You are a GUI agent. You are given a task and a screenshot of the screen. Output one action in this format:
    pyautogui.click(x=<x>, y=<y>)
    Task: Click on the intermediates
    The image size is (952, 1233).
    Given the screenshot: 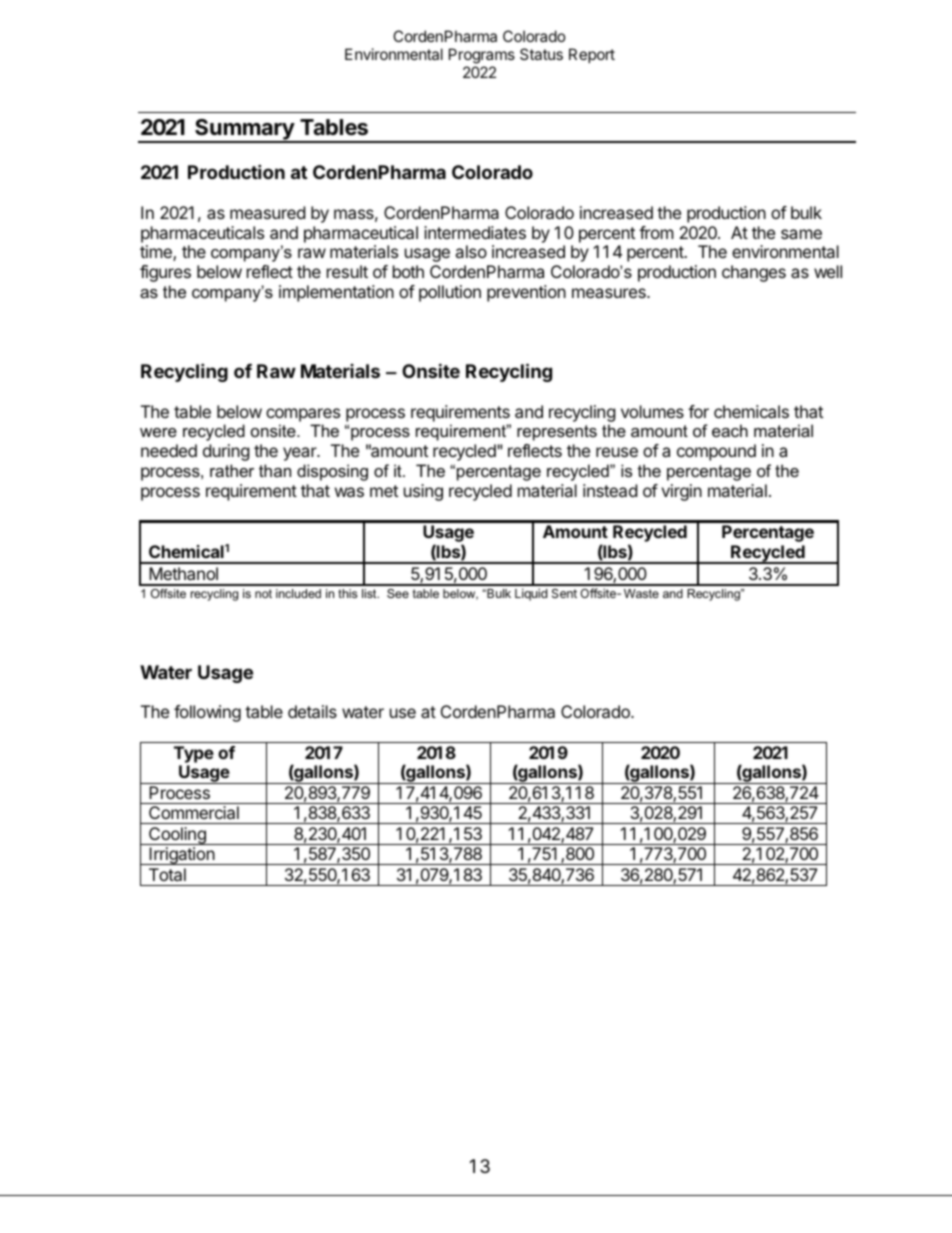 What is the action you would take?
    pyautogui.click(x=475, y=232)
